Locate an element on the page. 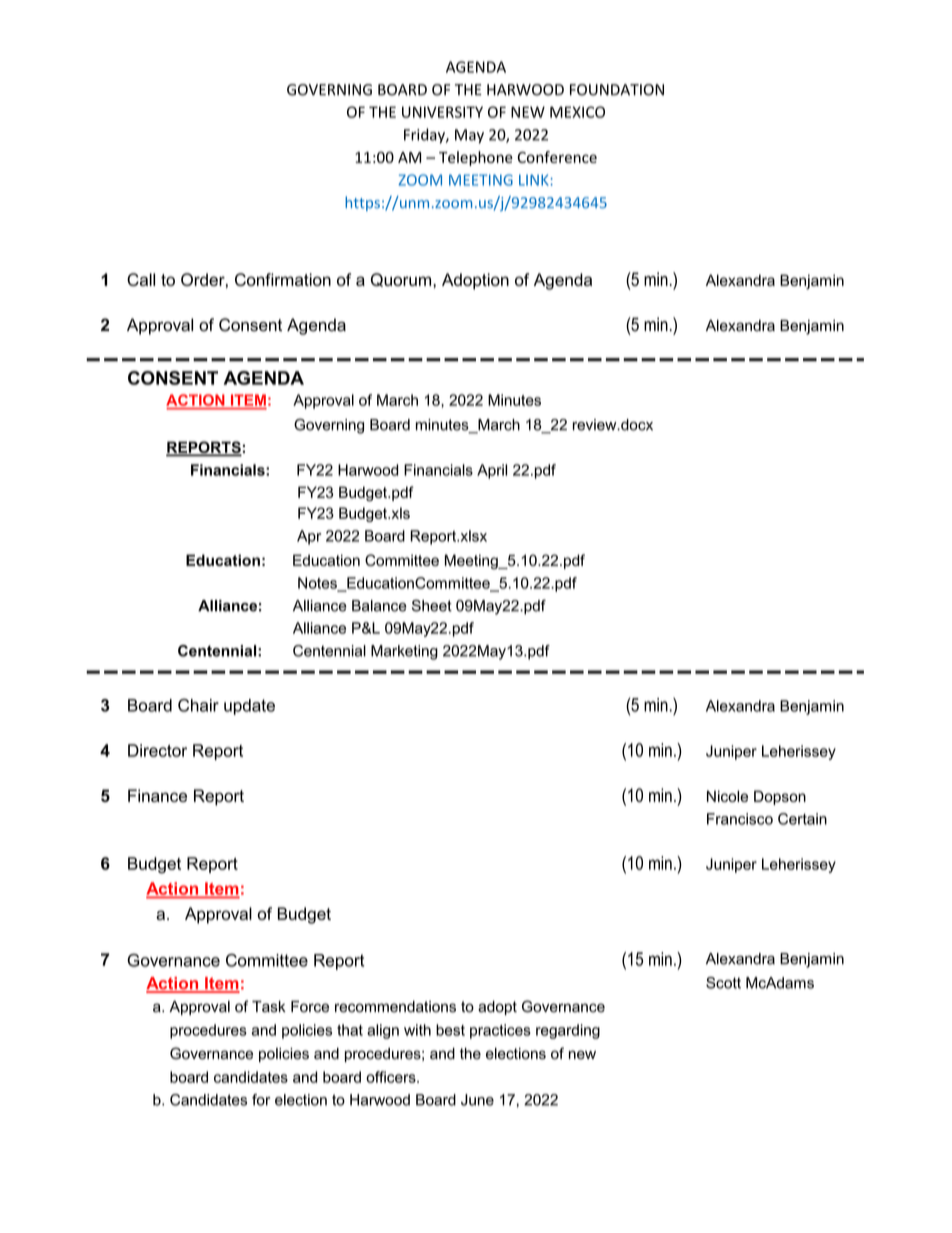 The width and height of the page is (952, 1233). Confirmation is located at coordinates (283, 279).
